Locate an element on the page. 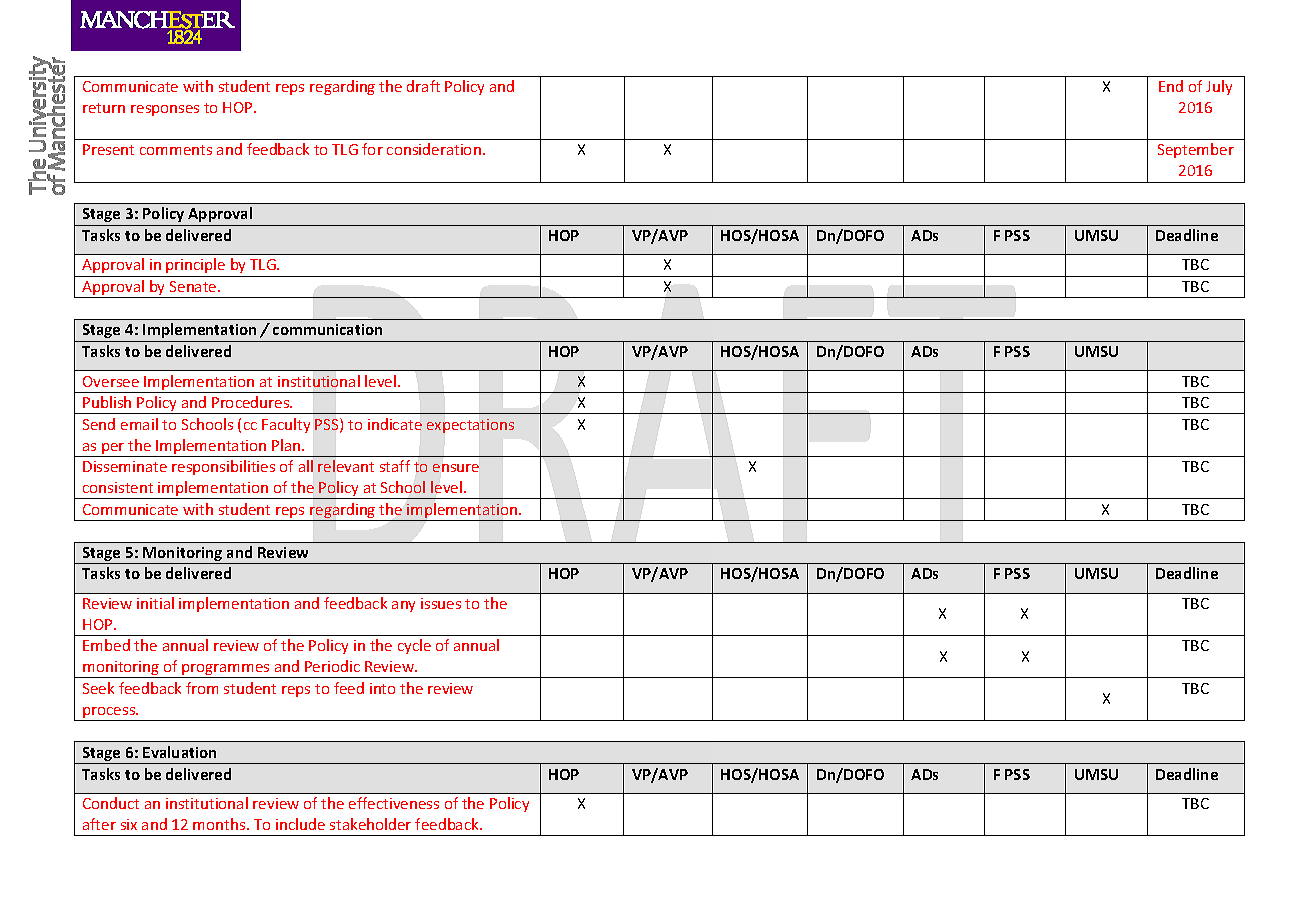 This document has width=1308, height=924. months is located at coordinates (220, 824).
